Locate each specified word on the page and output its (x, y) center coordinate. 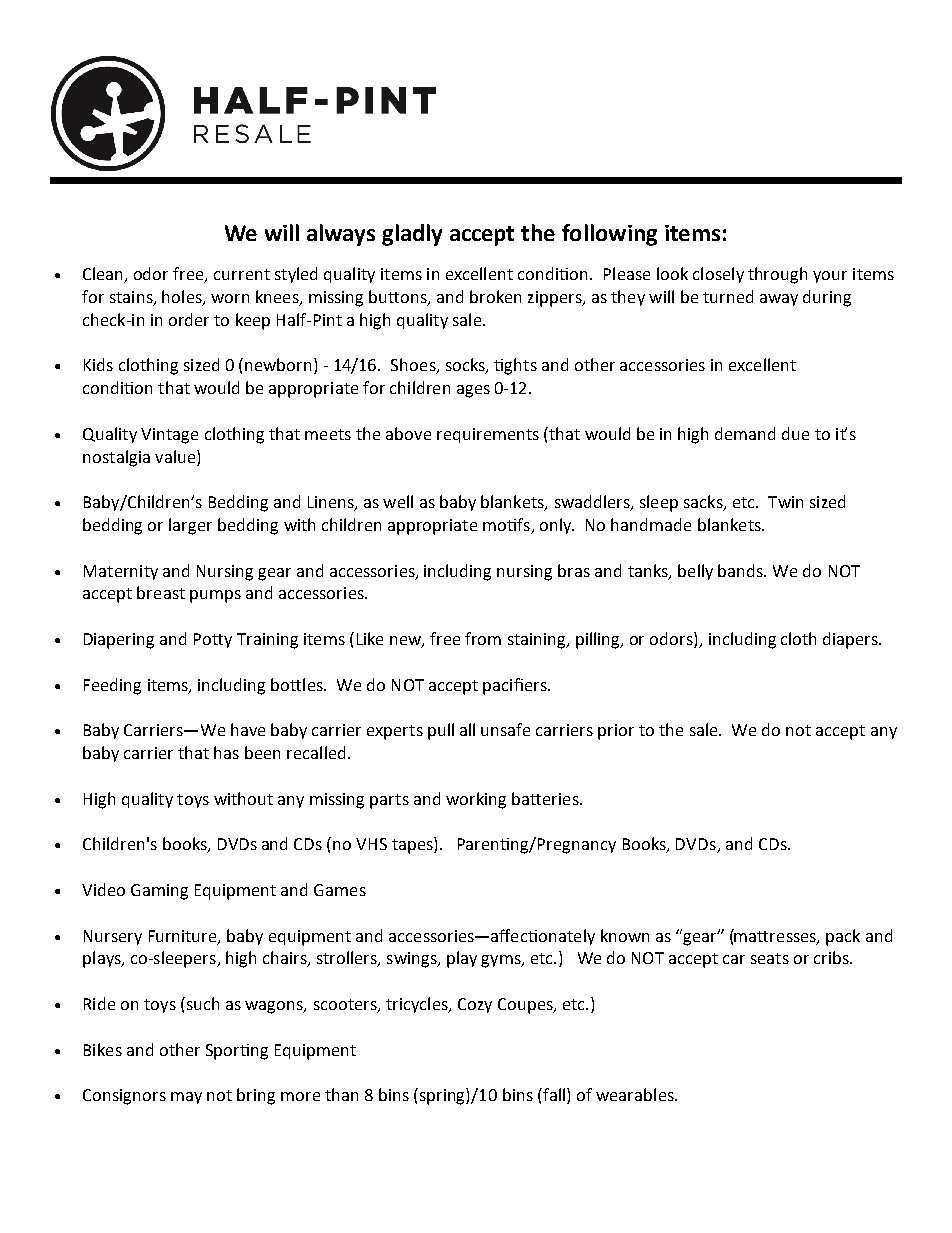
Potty (213, 640)
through (777, 275)
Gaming (159, 892)
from (483, 638)
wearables (636, 1094)
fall (554, 1096)
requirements (488, 435)
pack (843, 937)
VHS (371, 844)
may (186, 1098)
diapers (851, 640)
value (176, 456)
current (242, 274)
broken (495, 296)
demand (745, 433)
